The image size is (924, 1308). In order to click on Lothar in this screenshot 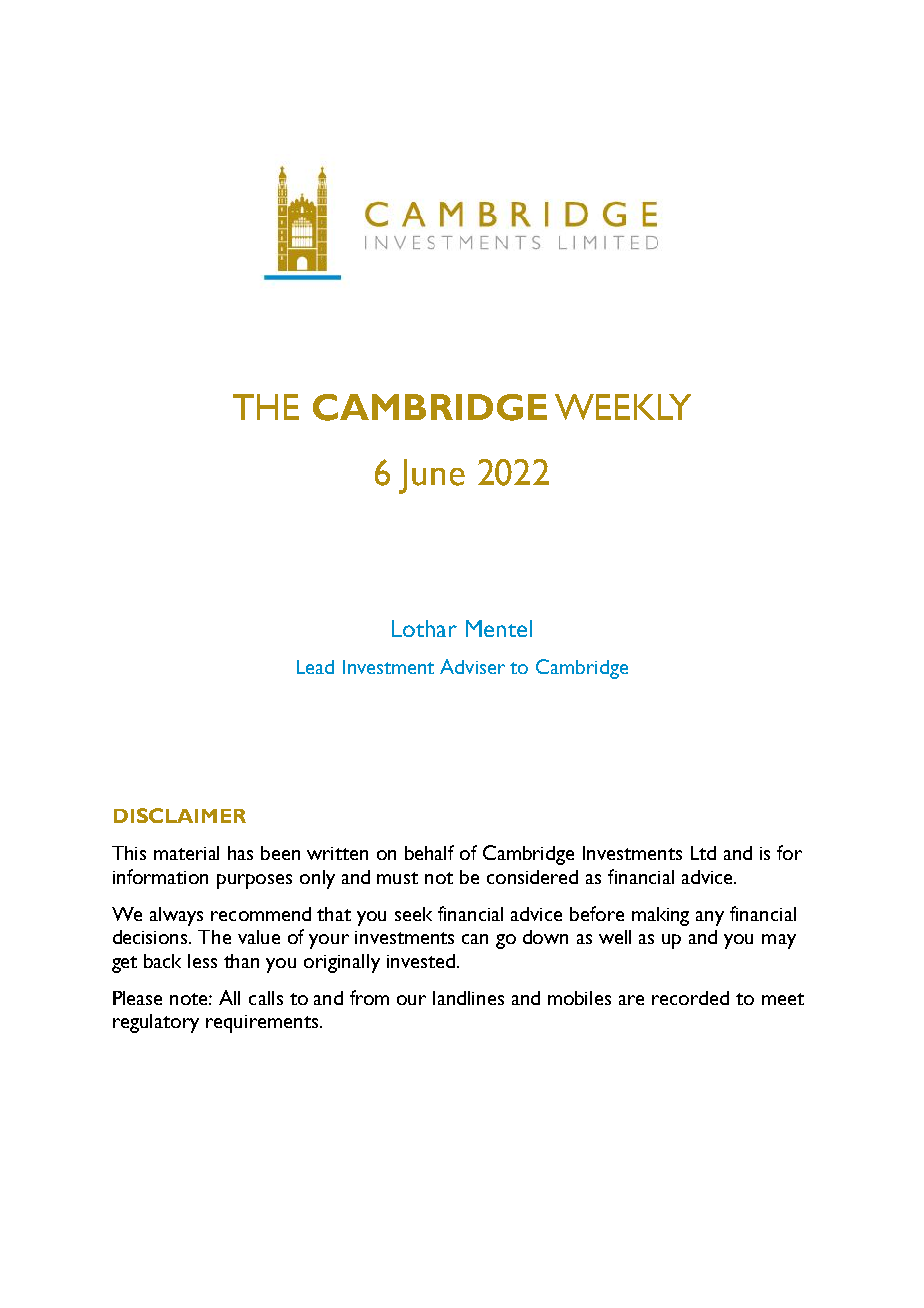, I will do `click(424, 628)`.
